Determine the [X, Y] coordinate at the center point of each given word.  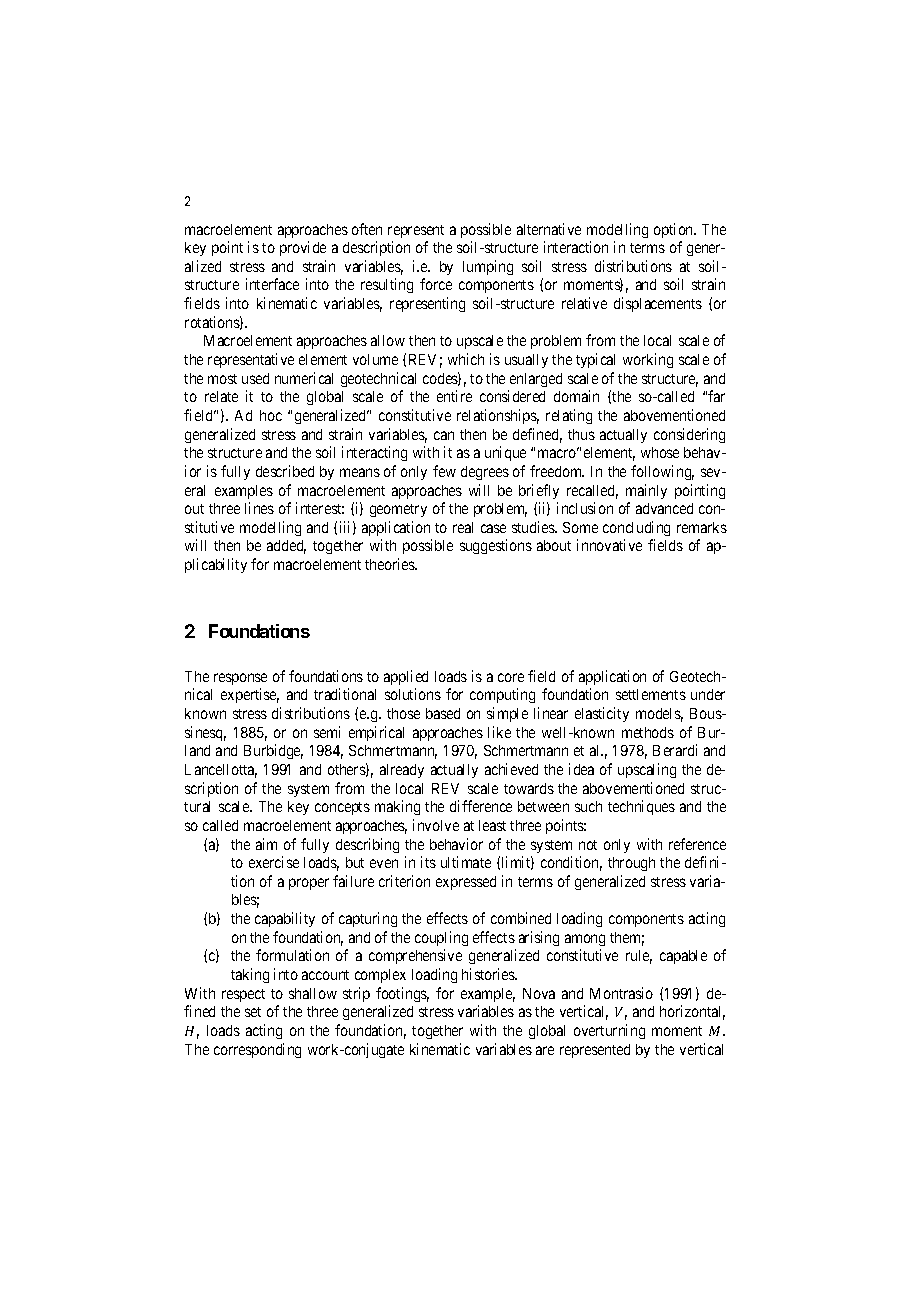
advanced [664, 508]
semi [327, 732]
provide [303, 248]
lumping [488, 267]
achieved [511, 769]
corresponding [257, 1050]
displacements [658, 304]
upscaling [647, 770]
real [463, 527]
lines [259, 508]
